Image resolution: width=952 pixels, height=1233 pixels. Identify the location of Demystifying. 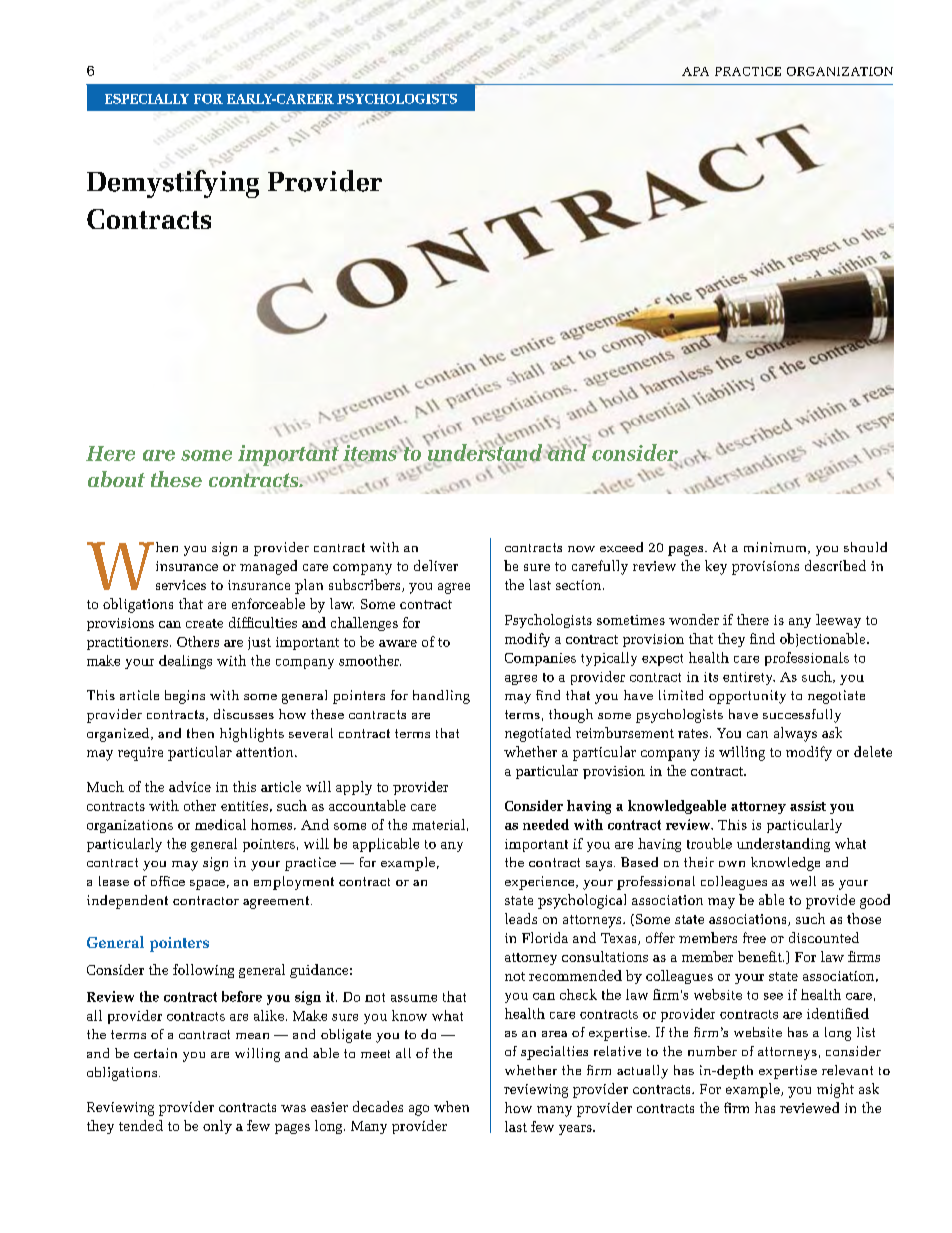
(173, 184).
